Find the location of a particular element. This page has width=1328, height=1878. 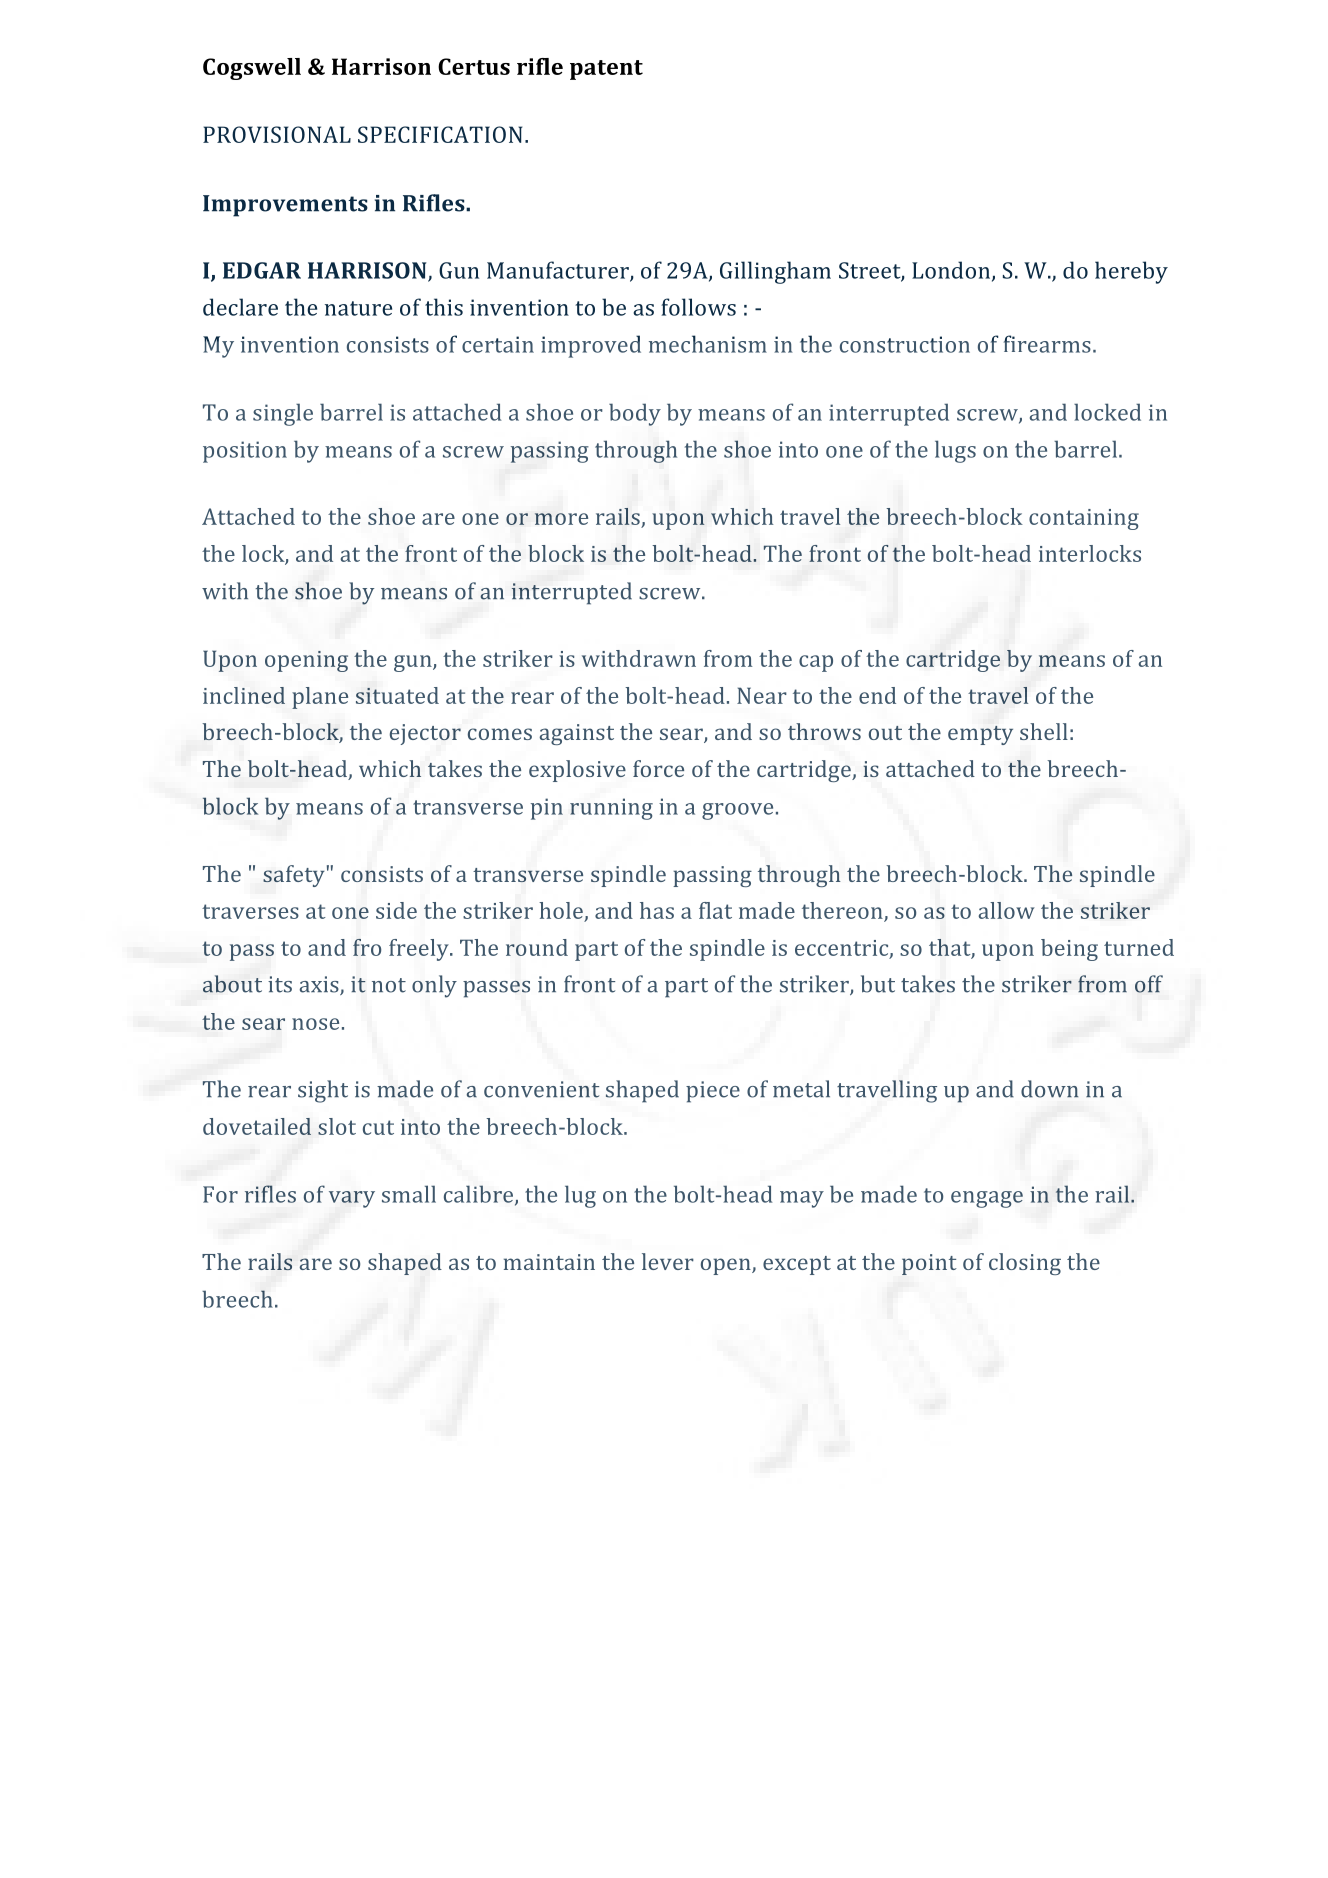

vary is located at coordinates (352, 1199).
